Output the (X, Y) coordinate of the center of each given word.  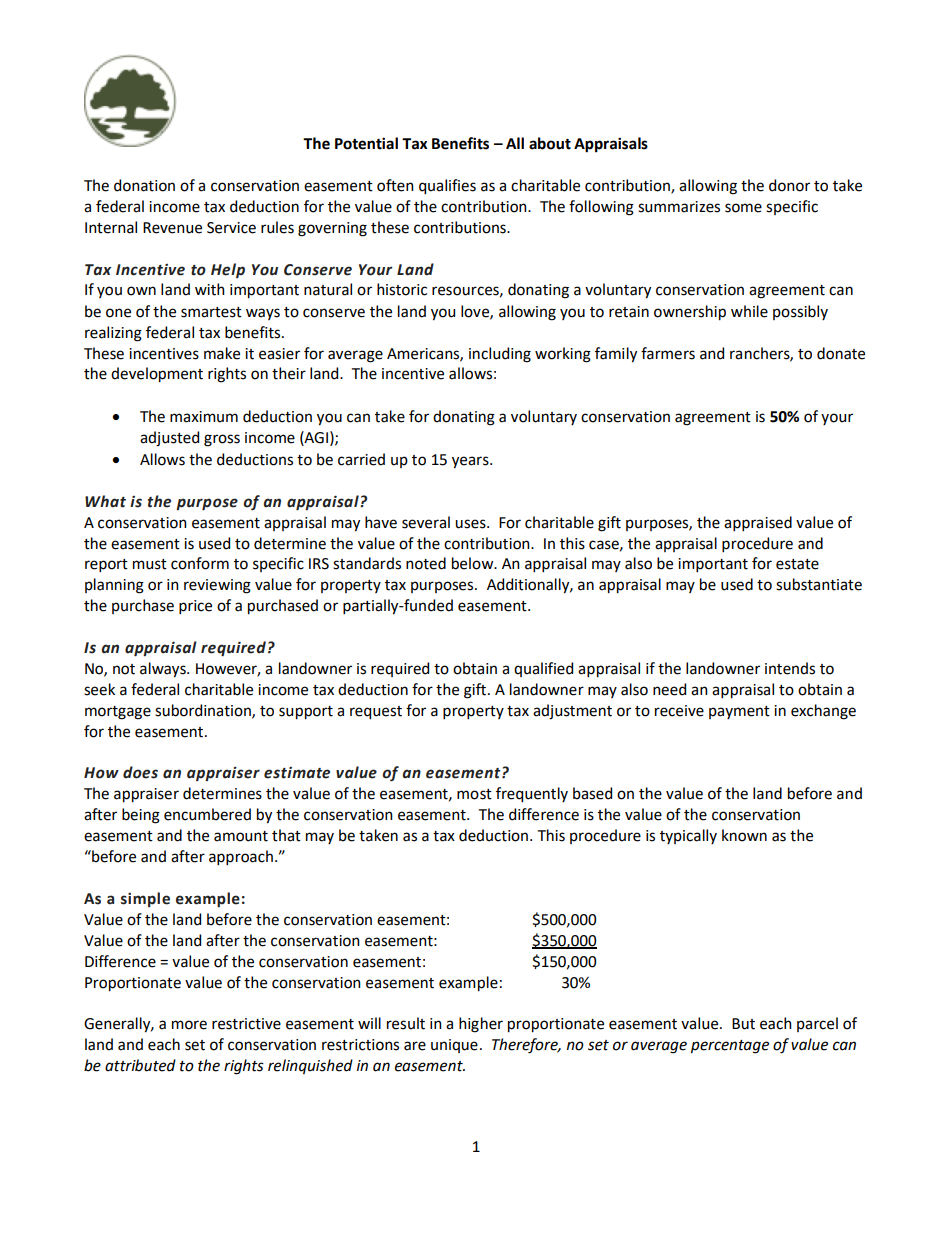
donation (144, 185)
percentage (730, 1047)
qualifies (447, 187)
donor (789, 185)
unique (454, 1046)
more (189, 1025)
